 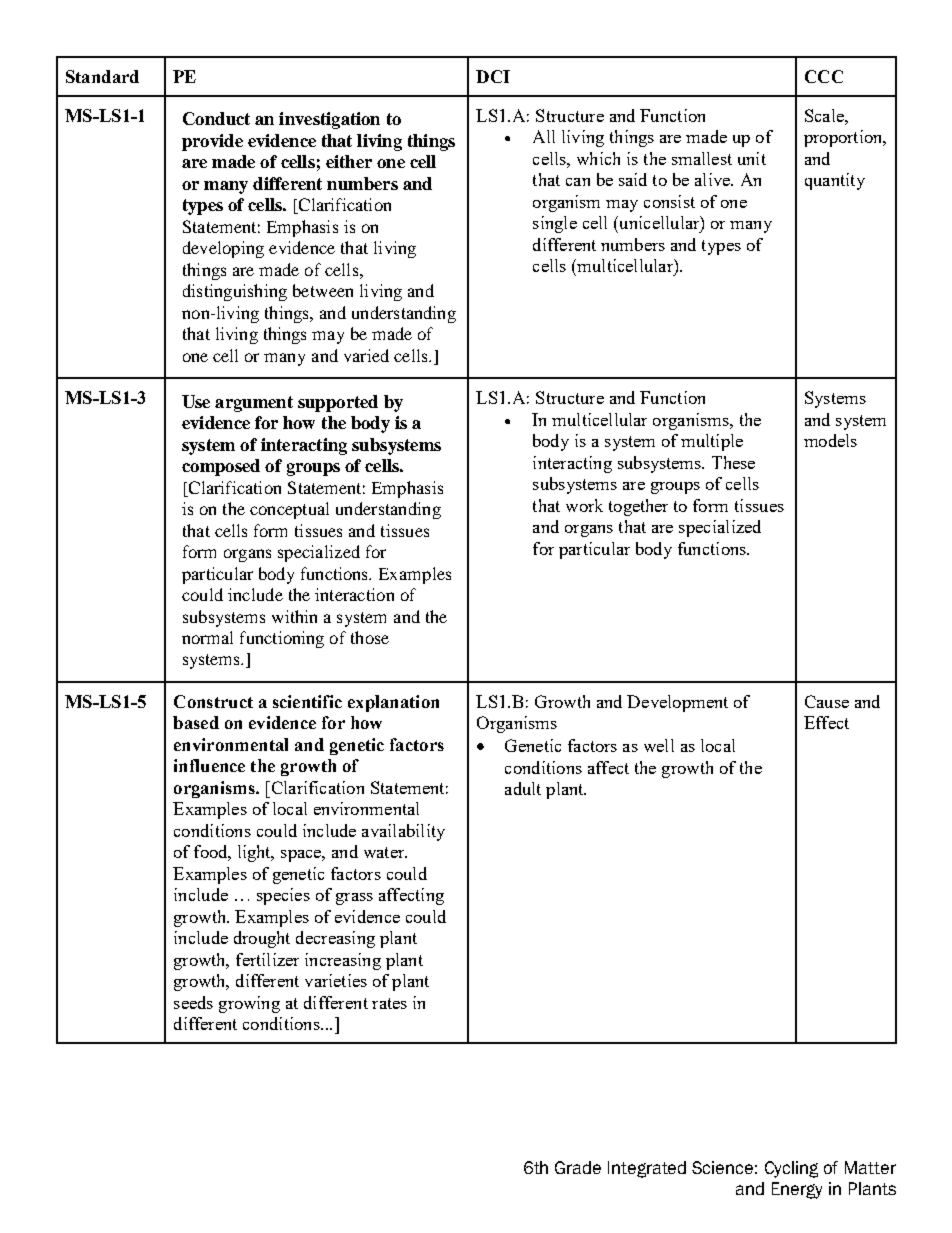 What do you see at coordinates (493, 76) in the screenshot?
I see `DCI` at bounding box center [493, 76].
